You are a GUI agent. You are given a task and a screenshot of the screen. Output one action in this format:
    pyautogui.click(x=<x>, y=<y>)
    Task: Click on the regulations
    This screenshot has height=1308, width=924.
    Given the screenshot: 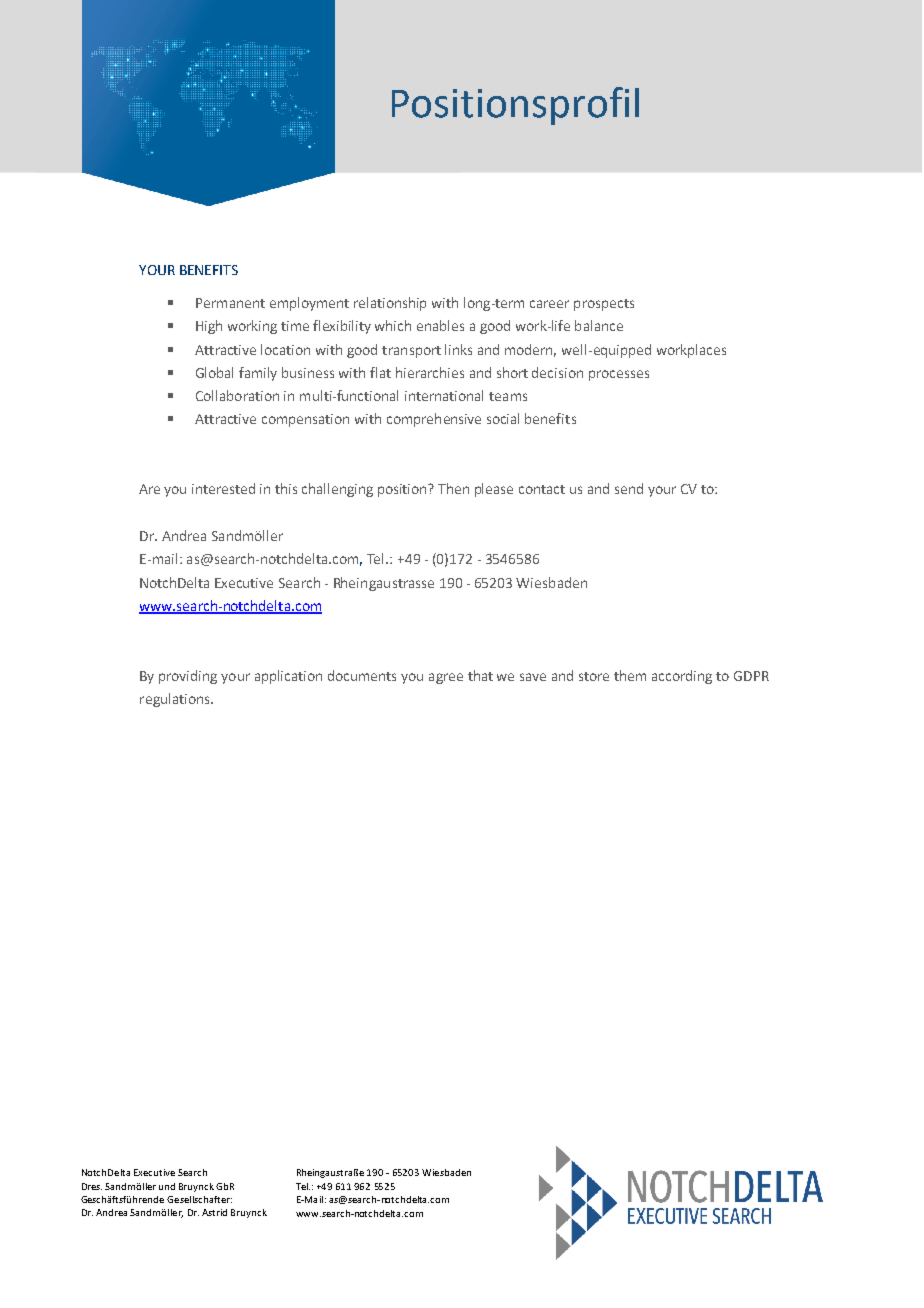 What is the action you would take?
    pyautogui.click(x=176, y=700)
